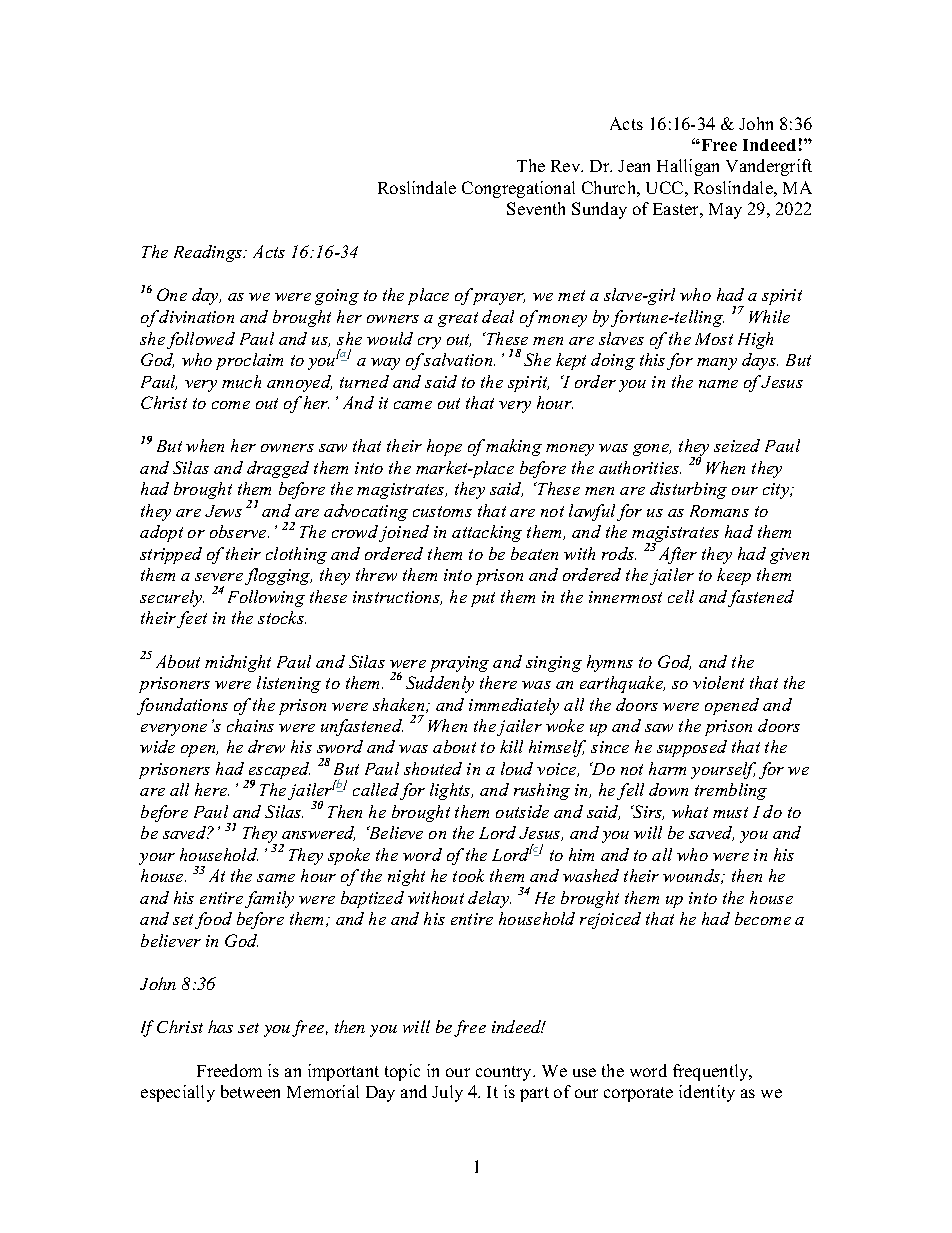 This screenshot has height=1233, width=952. What do you see at coordinates (276, 878) in the screenshot?
I see `same` at bounding box center [276, 878].
